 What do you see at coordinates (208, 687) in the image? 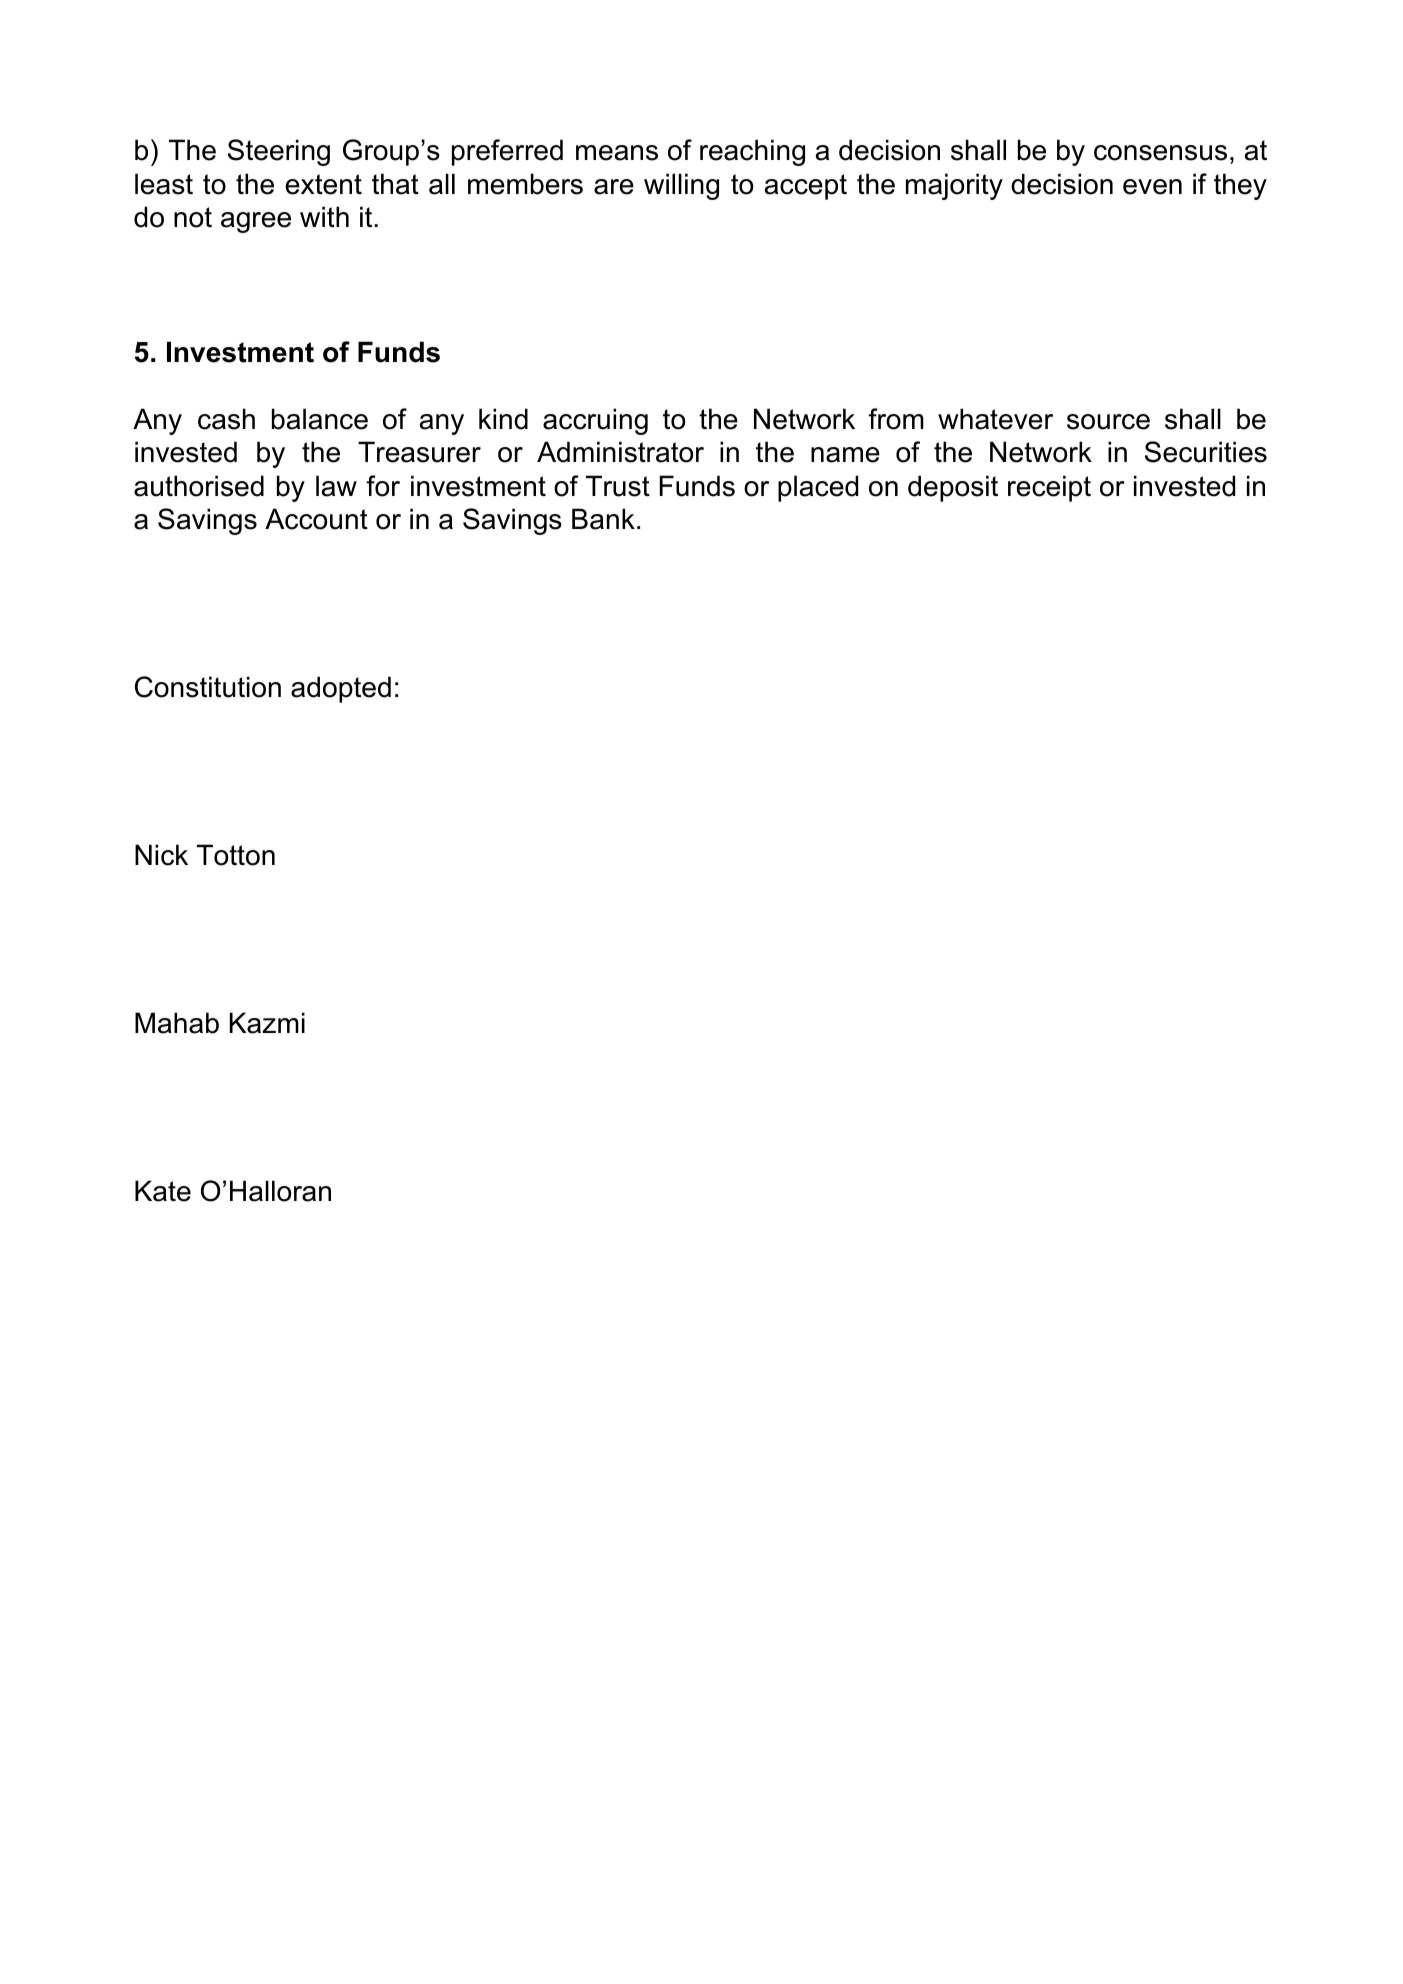
I see `Constitution` at bounding box center [208, 687].
